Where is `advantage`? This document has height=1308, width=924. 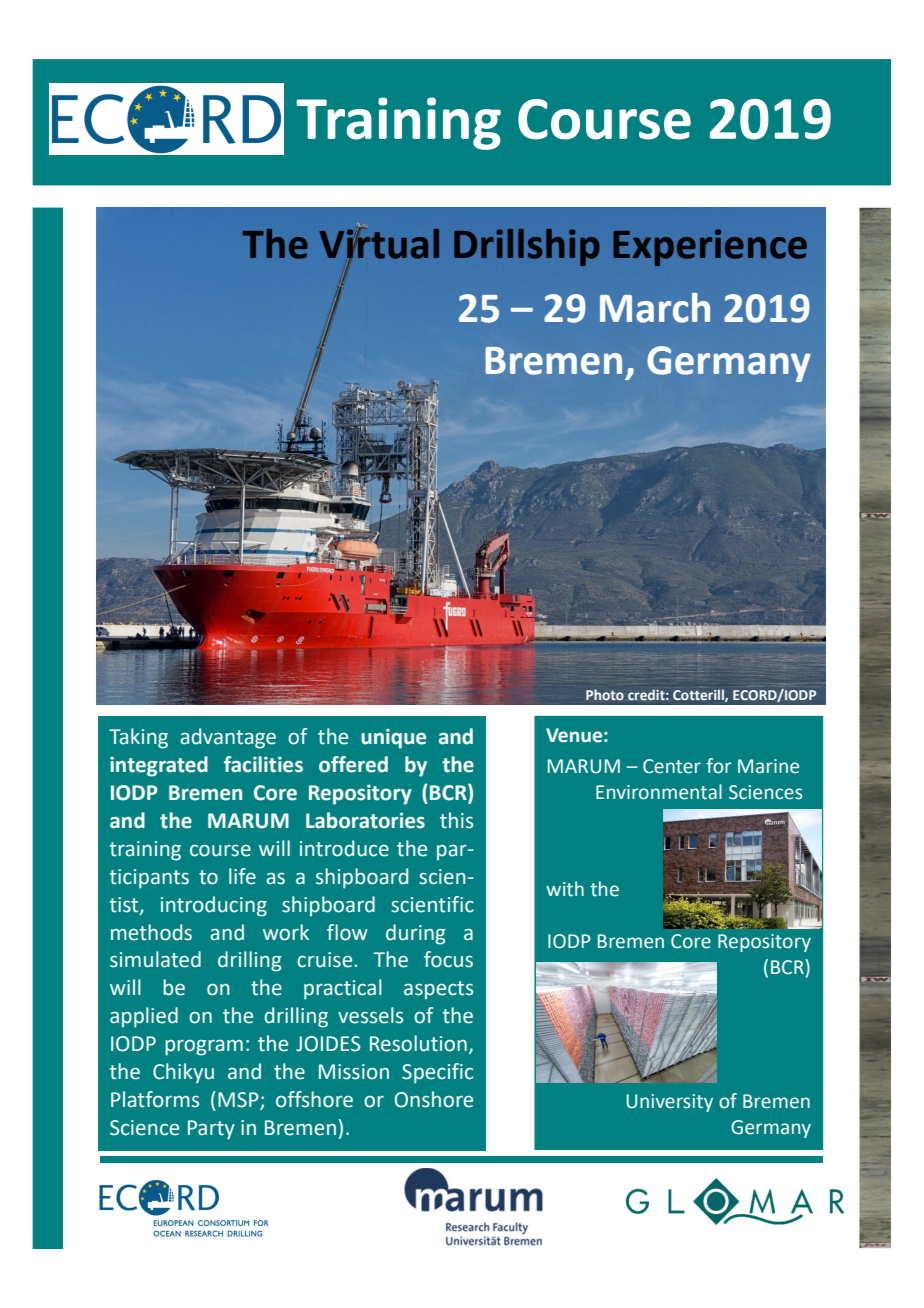 advantage is located at coordinates (228, 738).
